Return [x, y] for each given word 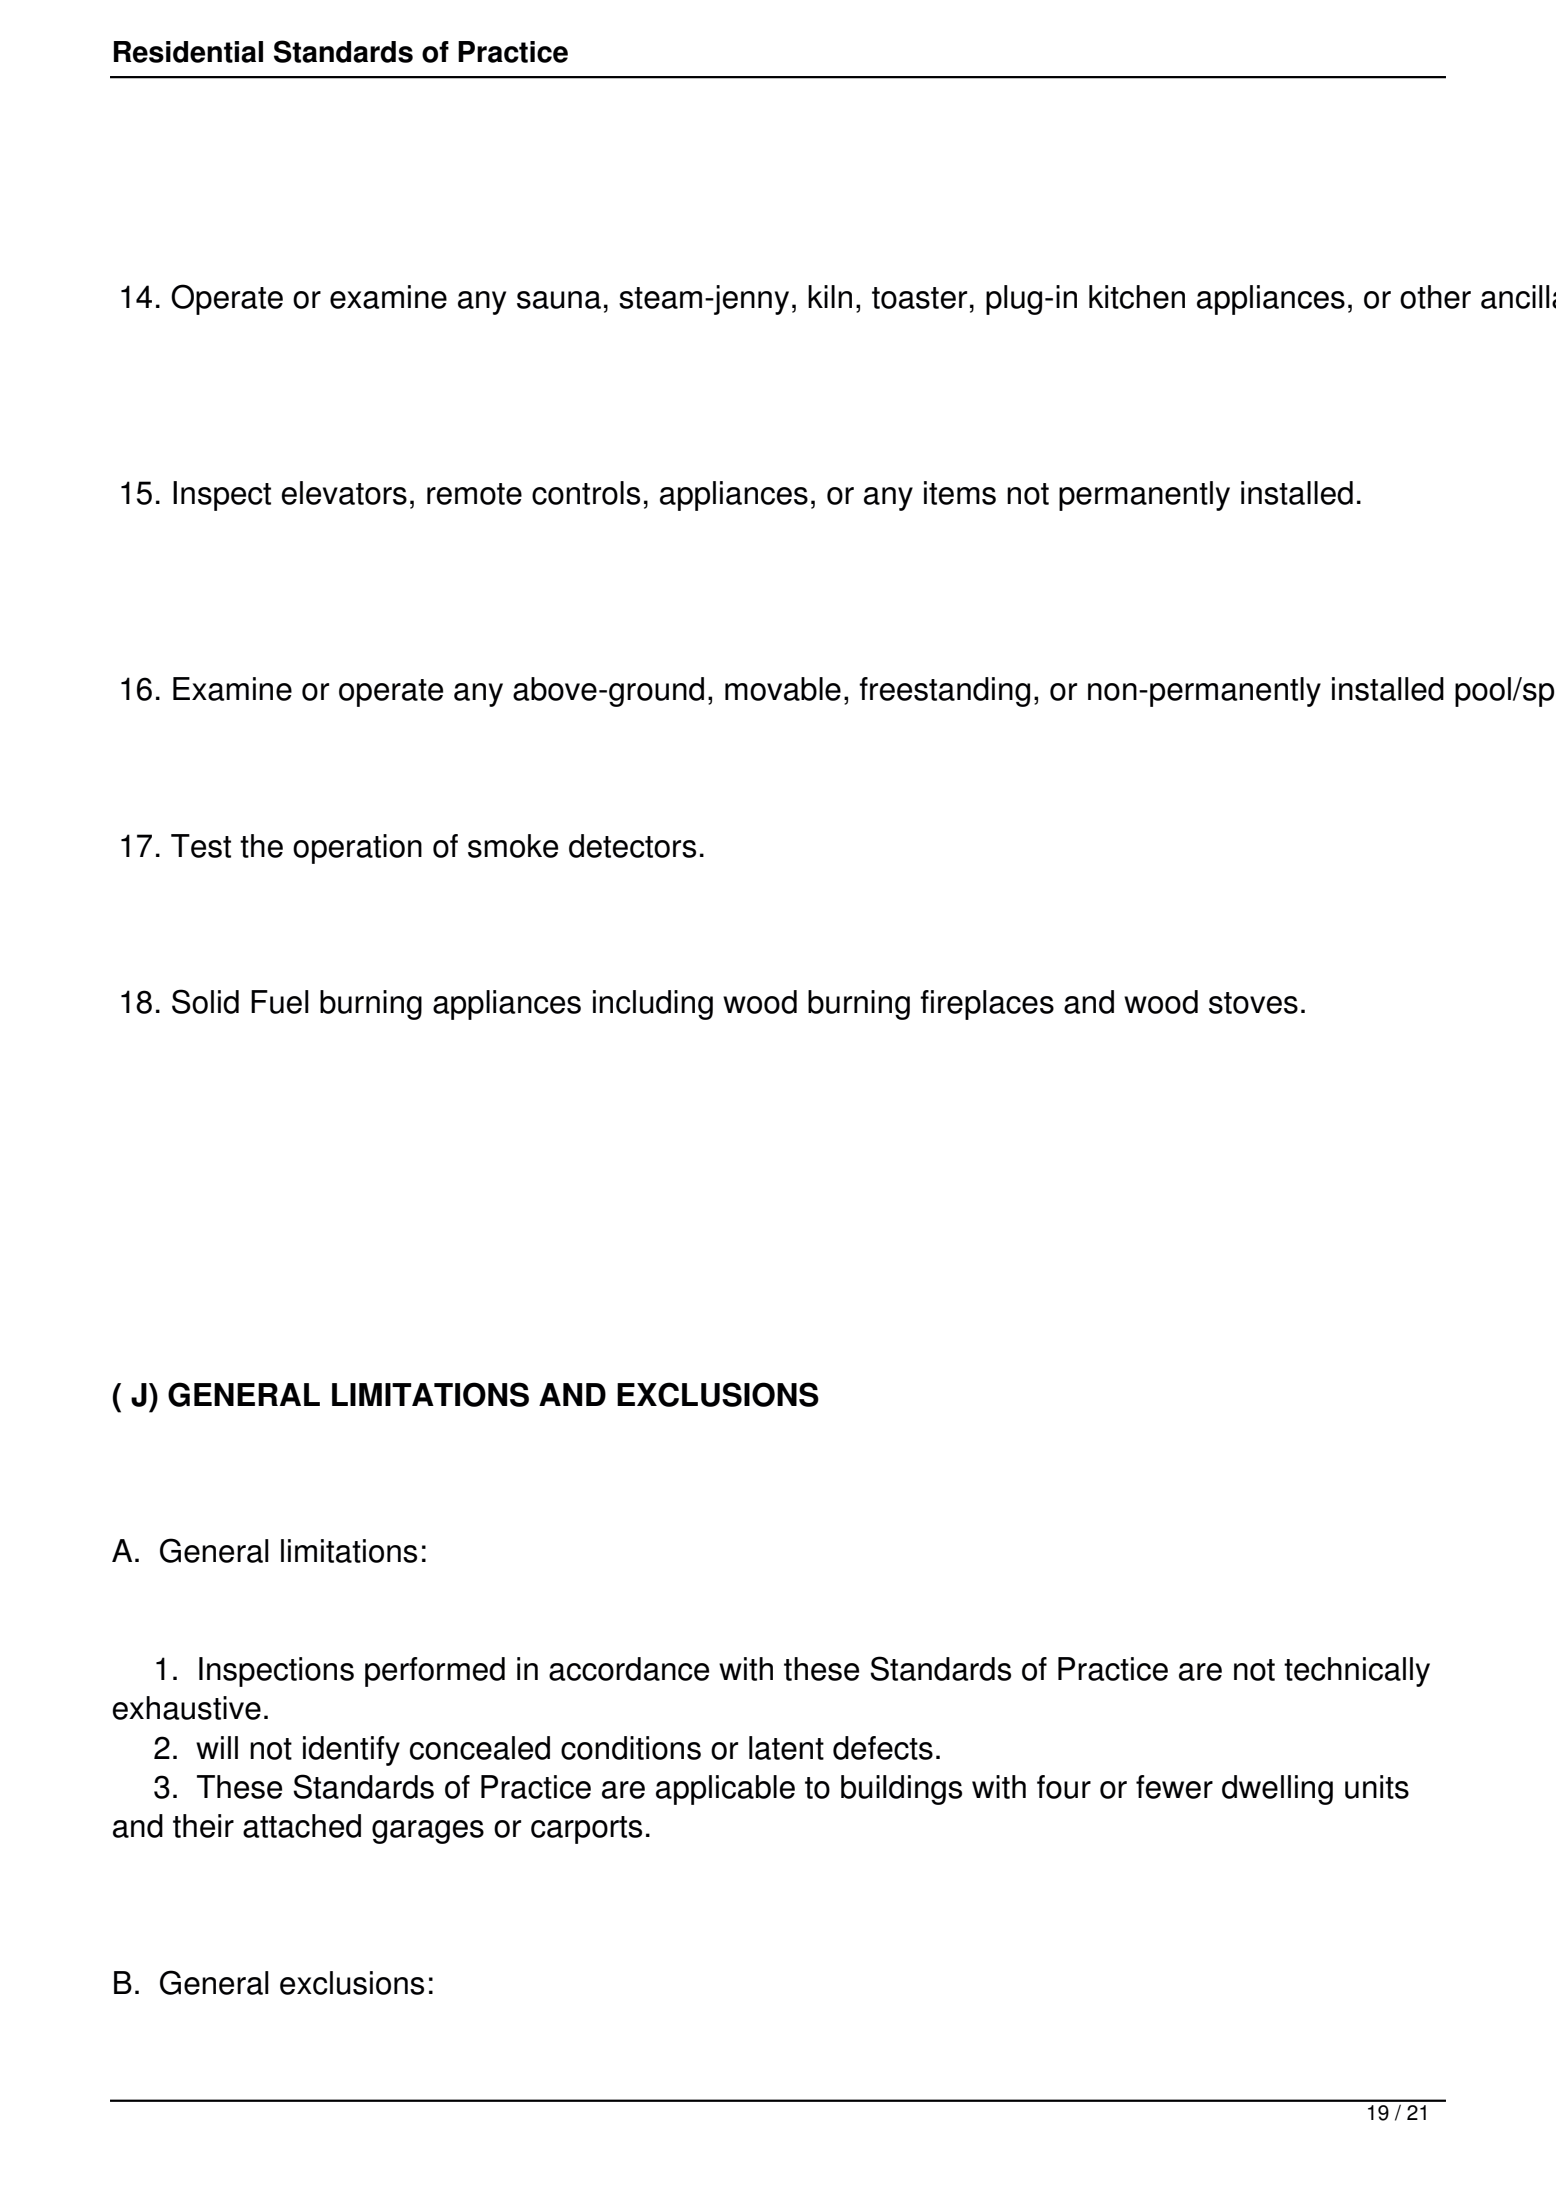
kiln [830, 296]
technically [1357, 1672]
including [653, 1005]
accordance [629, 1669]
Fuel [280, 1002]
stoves [1253, 1003]
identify [351, 1751]
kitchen [1137, 297]
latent [786, 1748]
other [1435, 297]
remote [474, 494]
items [960, 493]
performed [435, 1672]
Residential [188, 52]
